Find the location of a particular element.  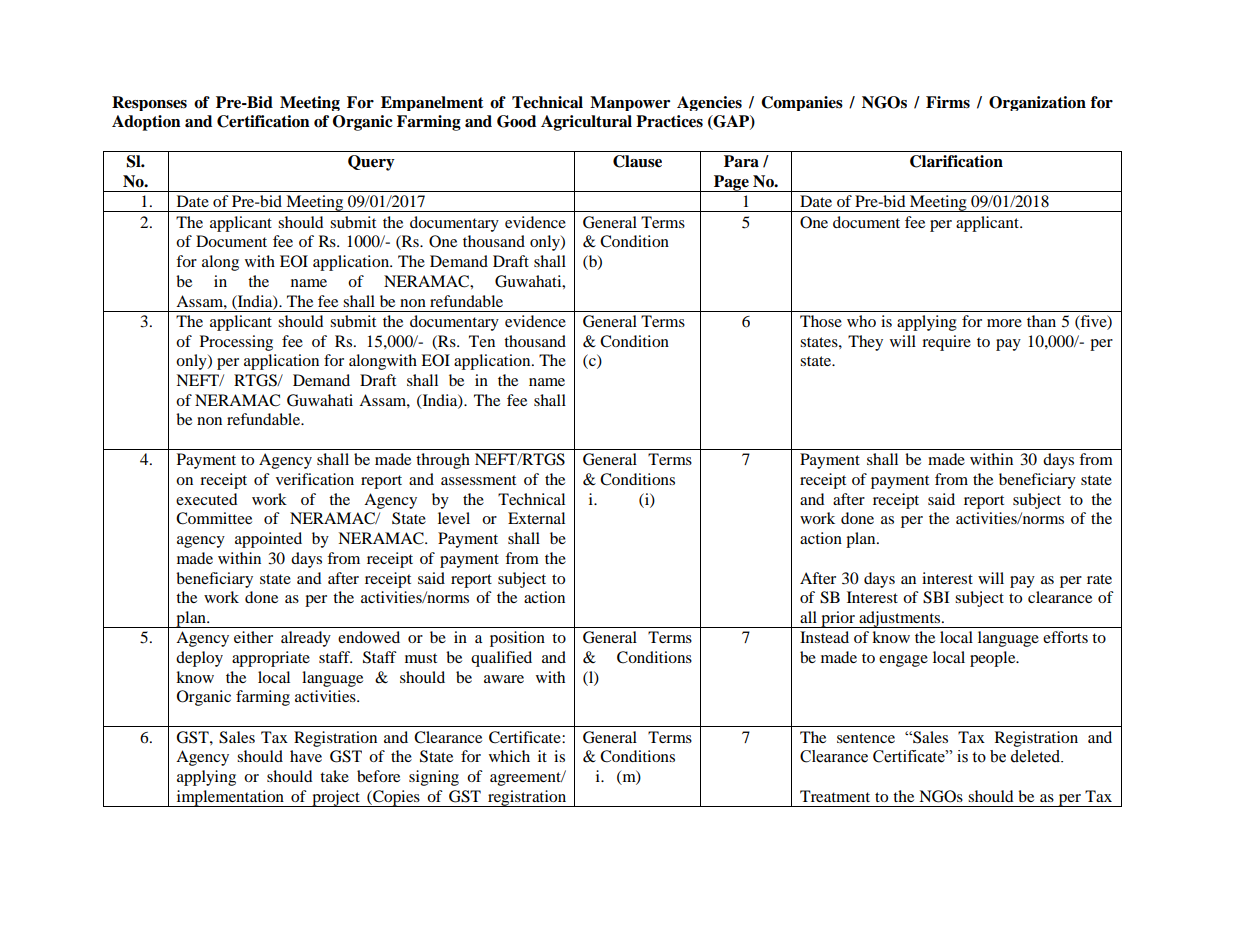

appointed is located at coordinates (268, 540).
